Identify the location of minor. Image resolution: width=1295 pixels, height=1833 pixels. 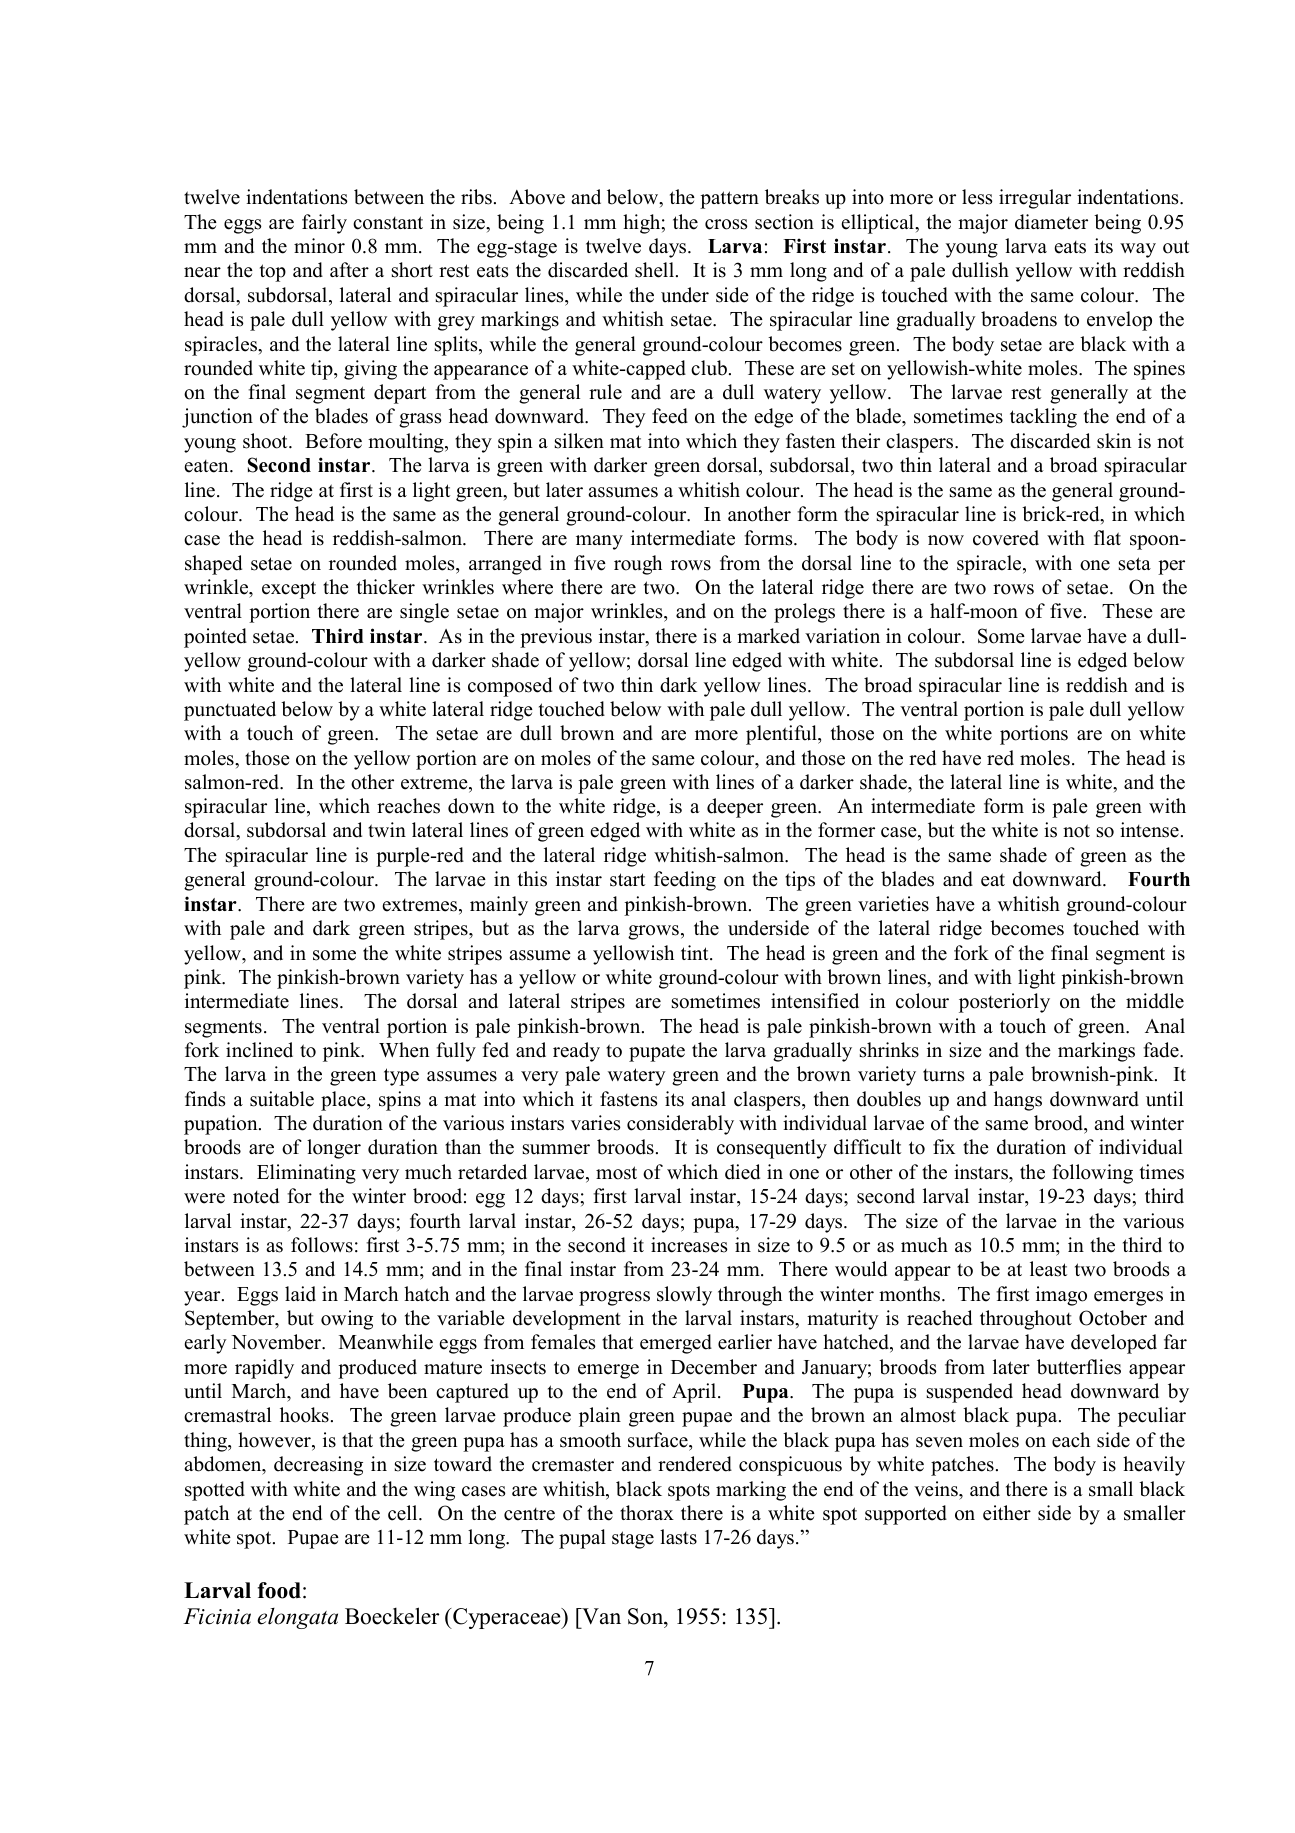
(319, 246).
